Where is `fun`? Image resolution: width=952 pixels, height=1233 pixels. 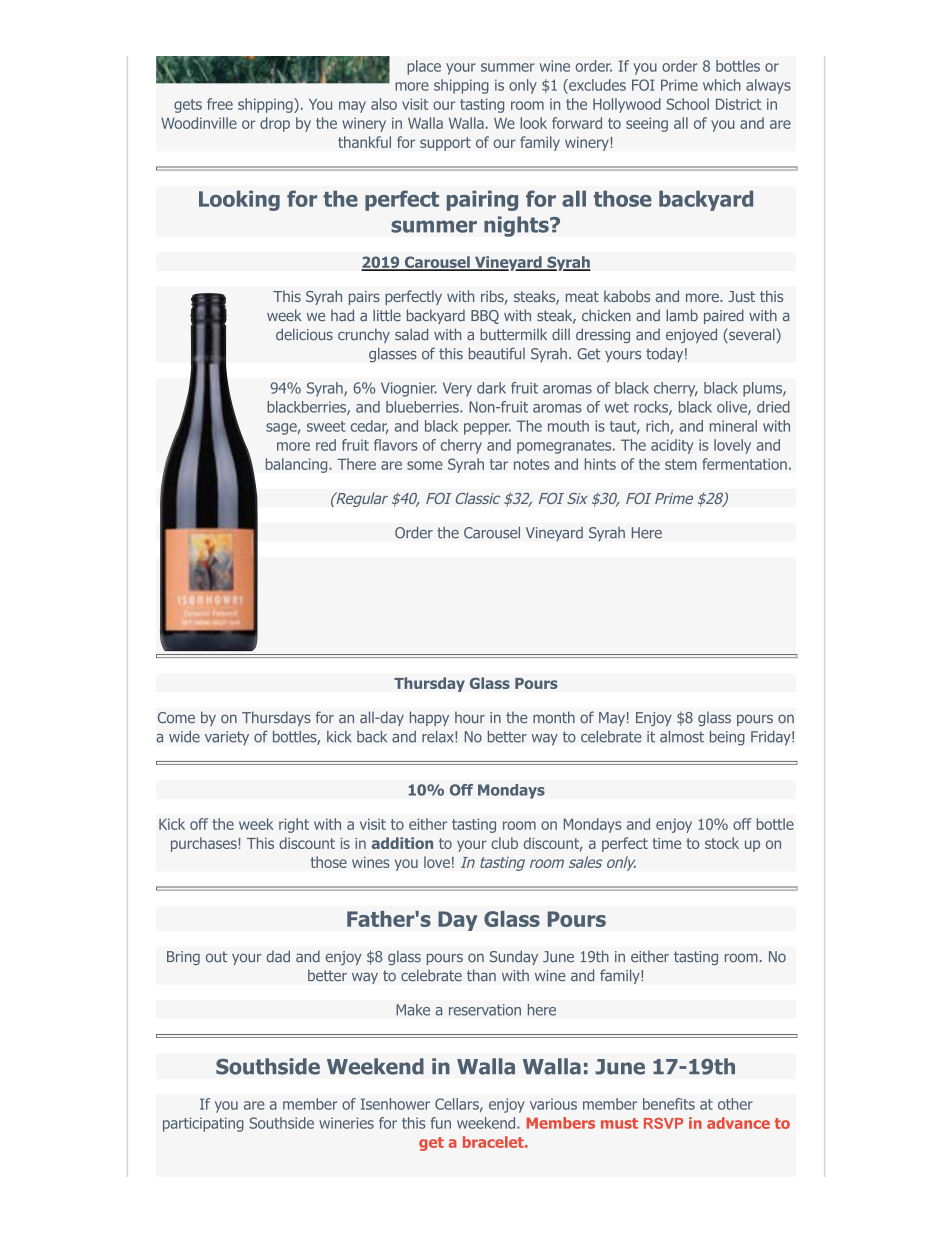 fun is located at coordinates (441, 1123).
